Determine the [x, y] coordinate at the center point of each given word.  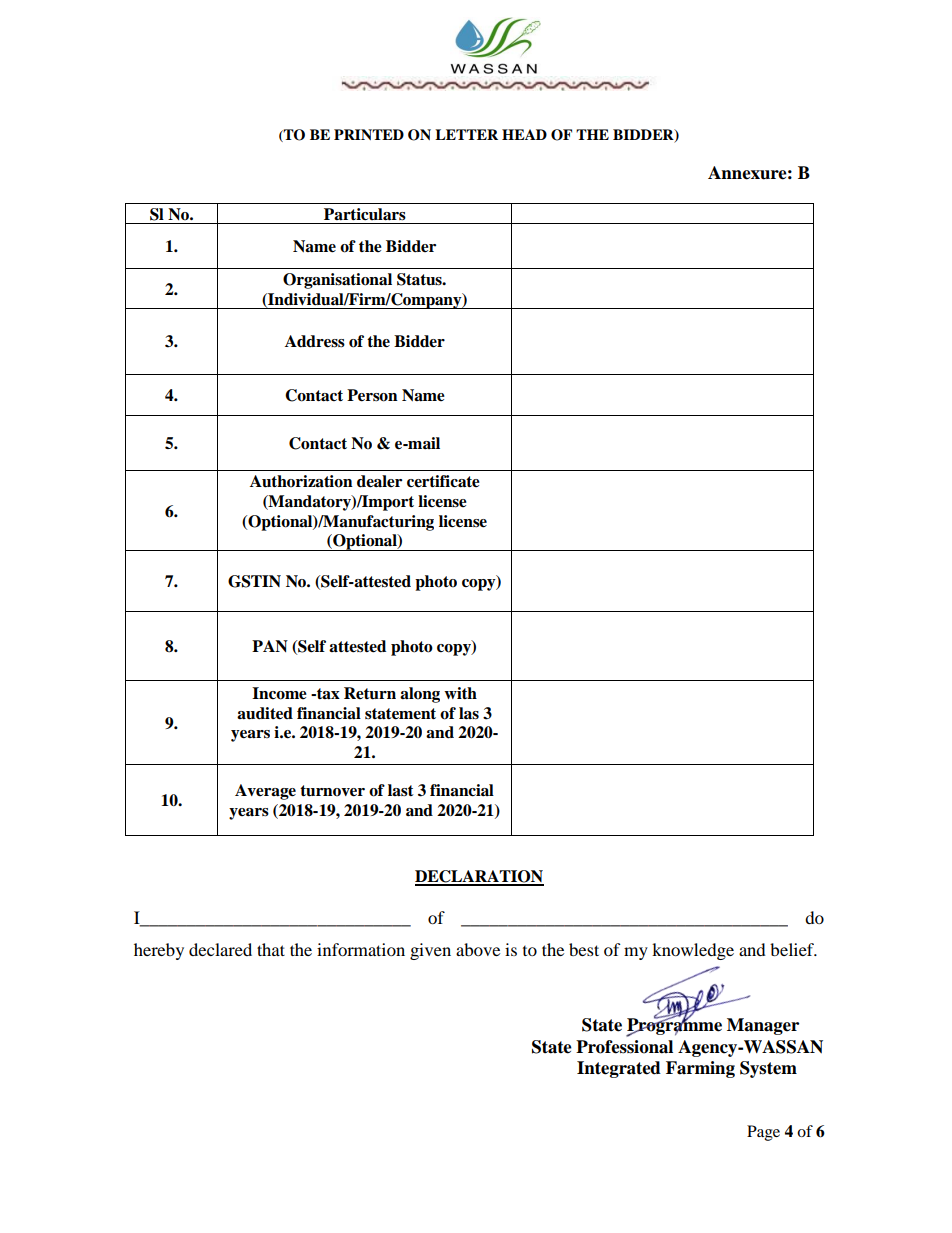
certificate [443, 481]
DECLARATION [479, 877]
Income [279, 693]
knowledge [693, 951]
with [460, 693]
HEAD [524, 134]
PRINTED [369, 134]
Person [372, 395]
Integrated [619, 1069]
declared [220, 949]
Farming [700, 1069]
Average [265, 792]
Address [315, 341]
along [420, 695]
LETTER [466, 134]
